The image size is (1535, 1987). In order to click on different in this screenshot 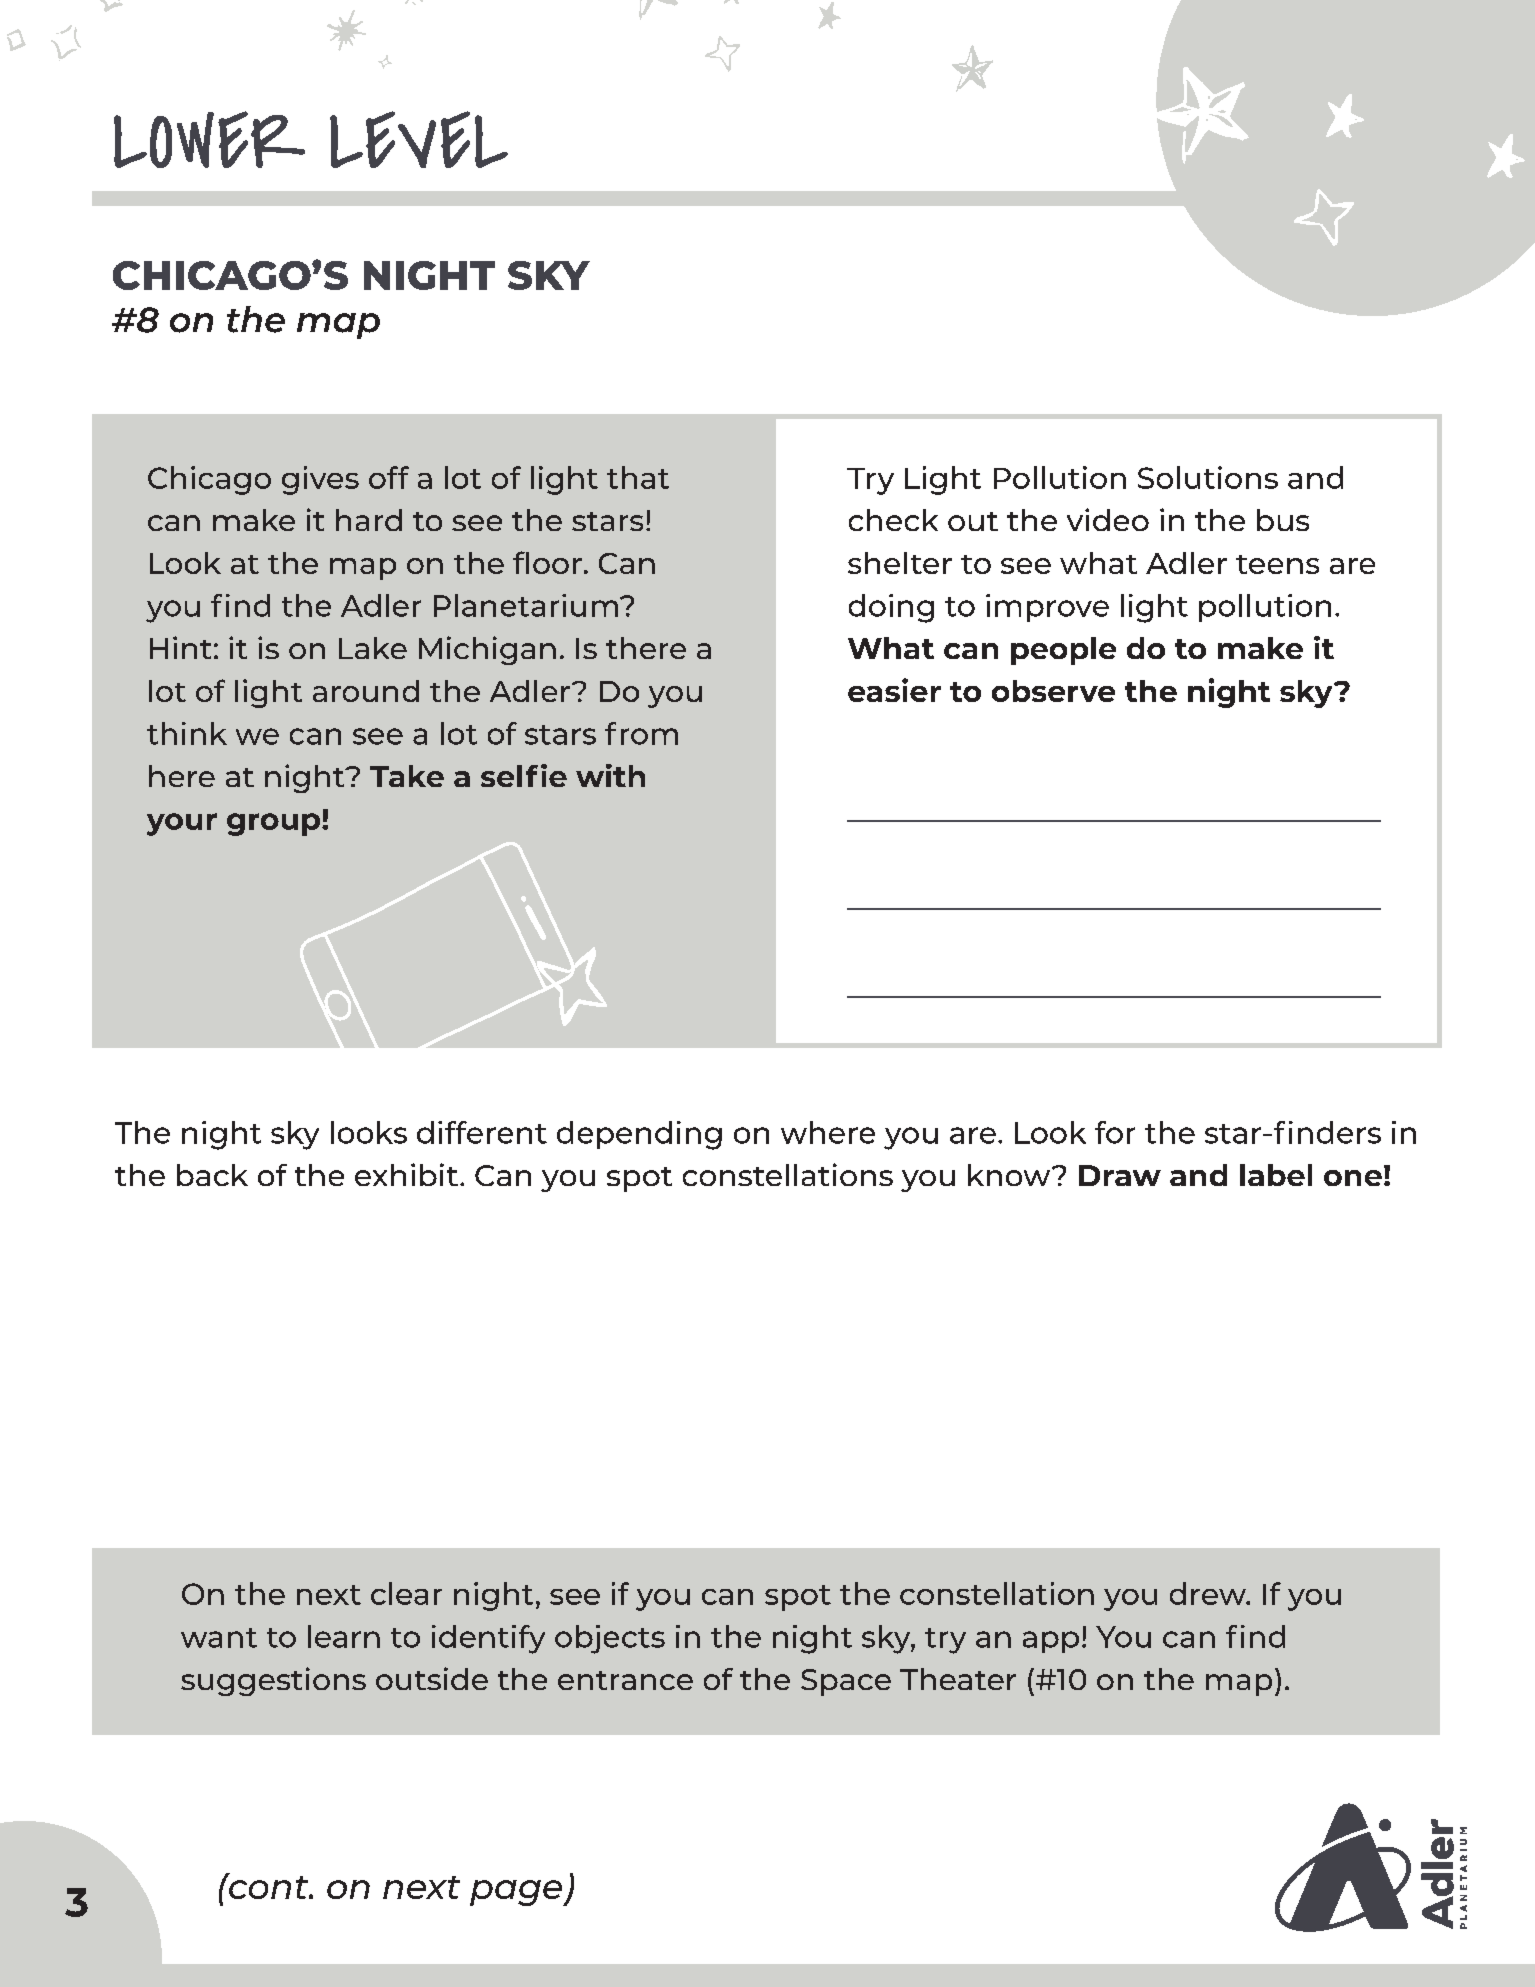, I will do `click(482, 1132)`.
